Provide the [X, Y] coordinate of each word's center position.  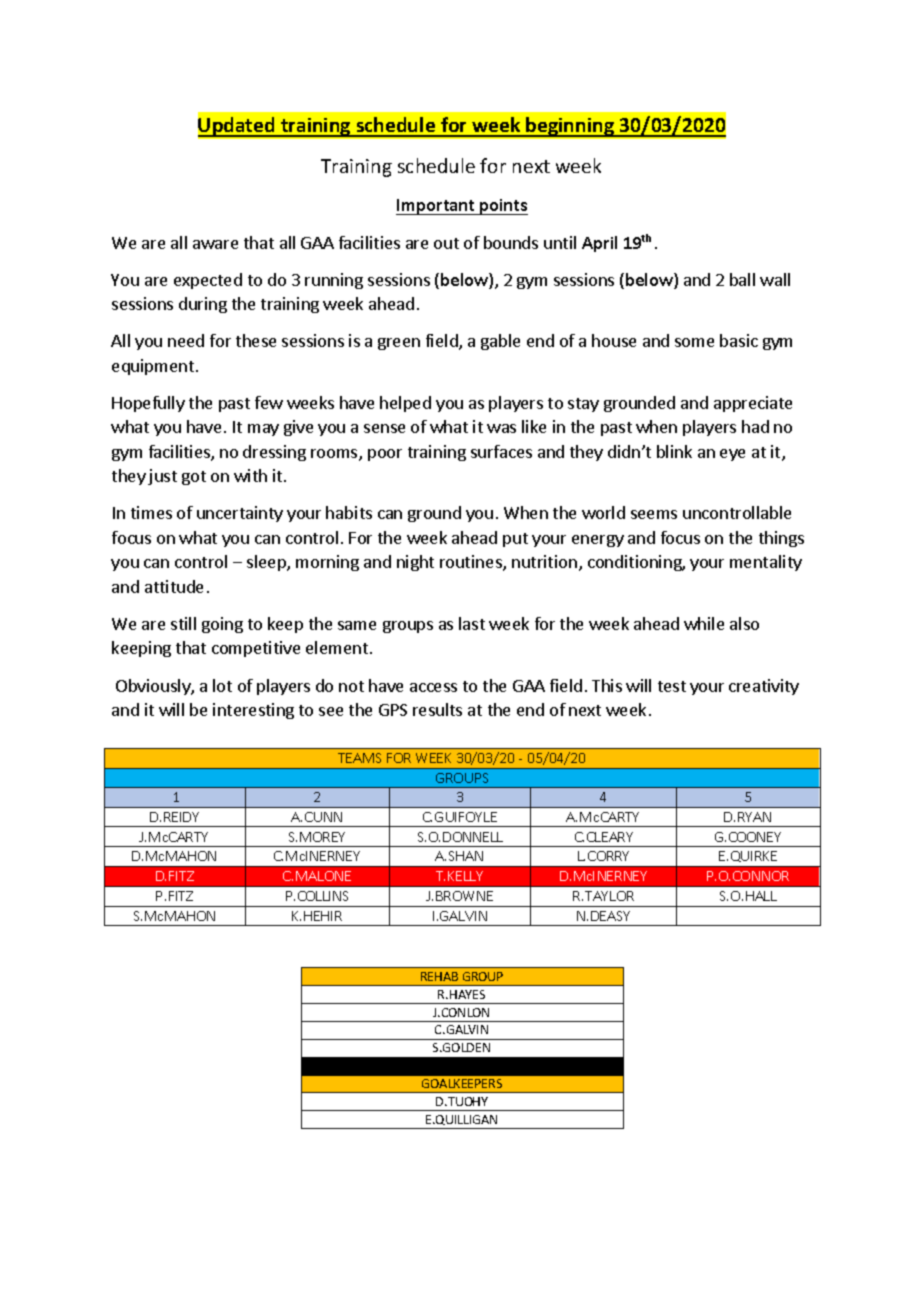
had [755, 426]
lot [222, 685]
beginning [570, 127]
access [433, 687]
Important [436, 207]
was [501, 428]
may [263, 430]
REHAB [439, 976]
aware [215, 244]
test [672, 686]
